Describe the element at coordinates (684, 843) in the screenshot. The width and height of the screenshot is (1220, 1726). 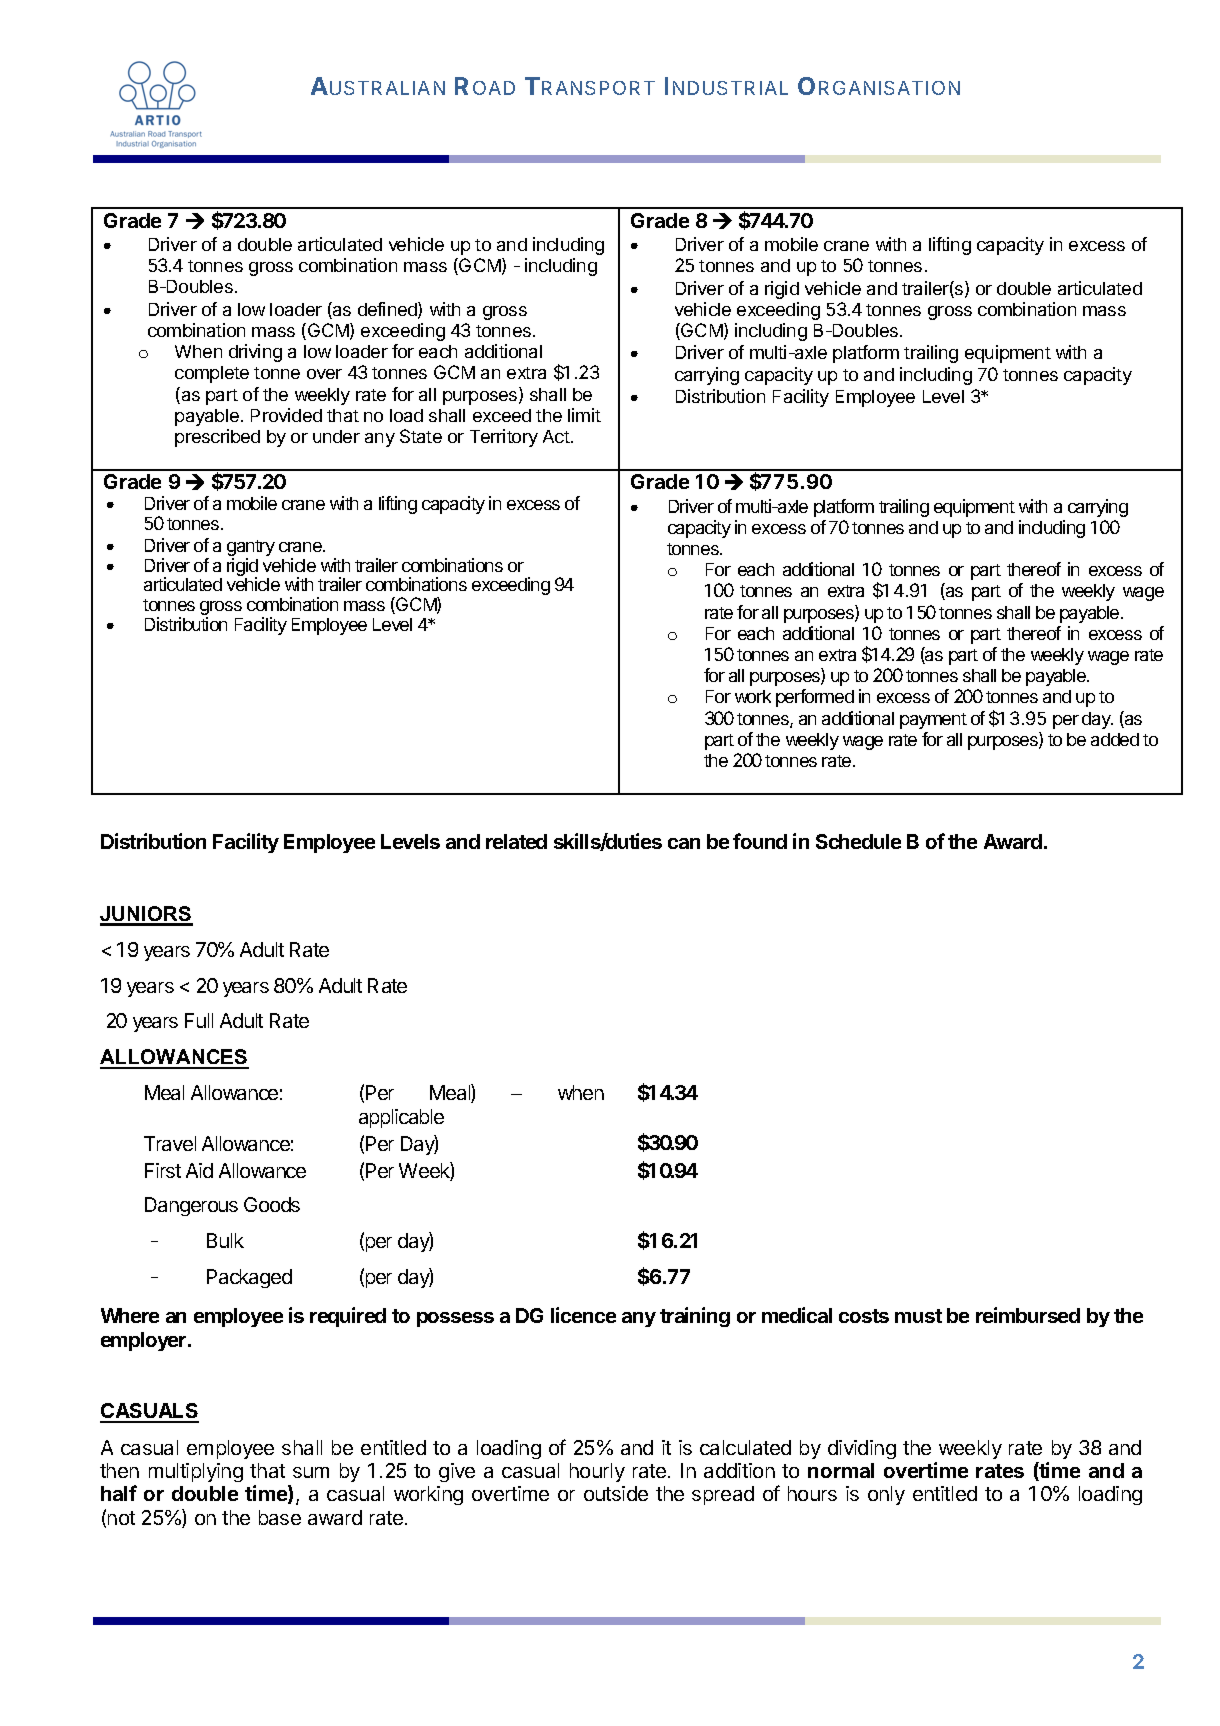
I see `can` at that location.
